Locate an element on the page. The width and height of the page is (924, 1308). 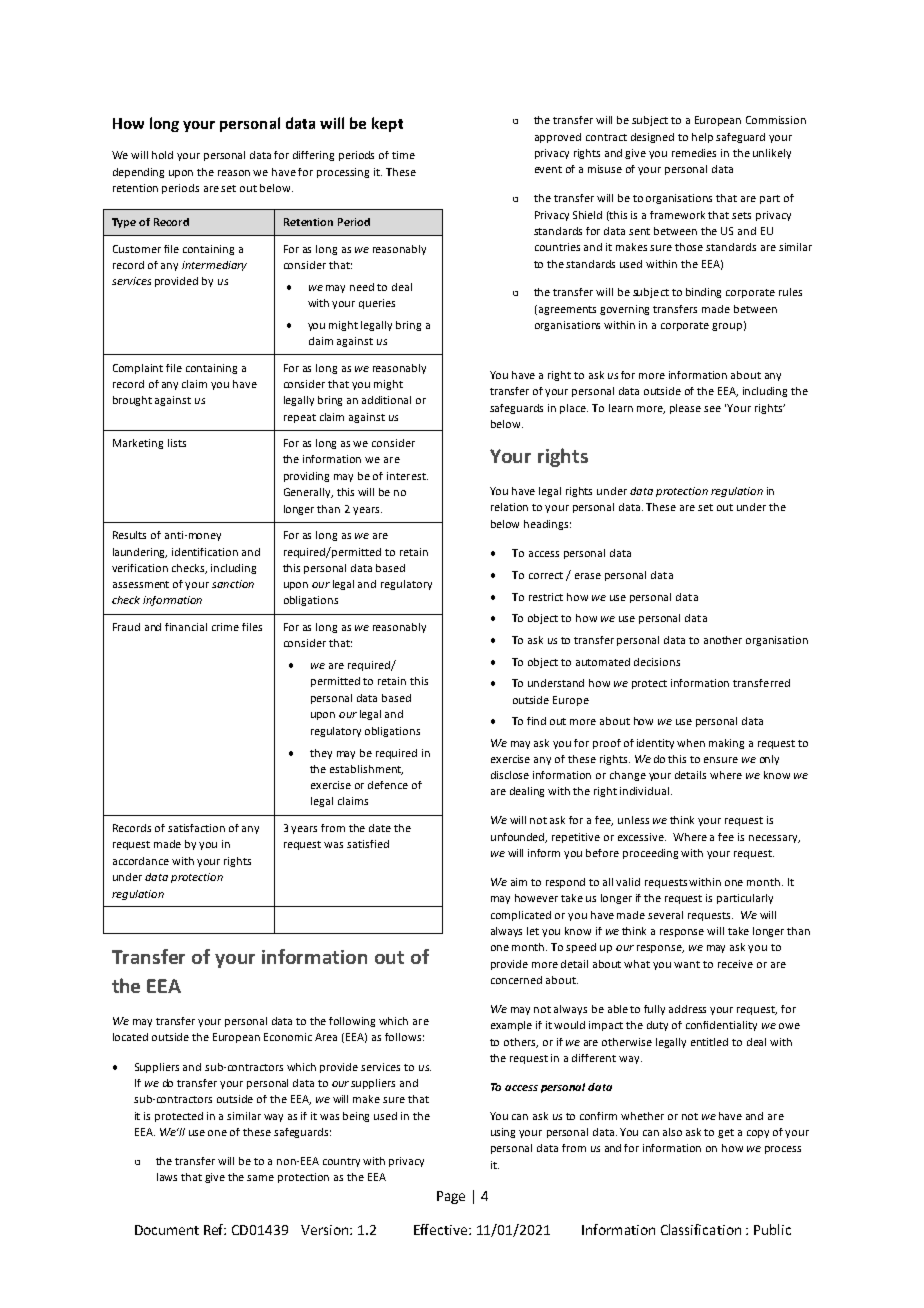
Complaint is located at coordinates (138, 369).
